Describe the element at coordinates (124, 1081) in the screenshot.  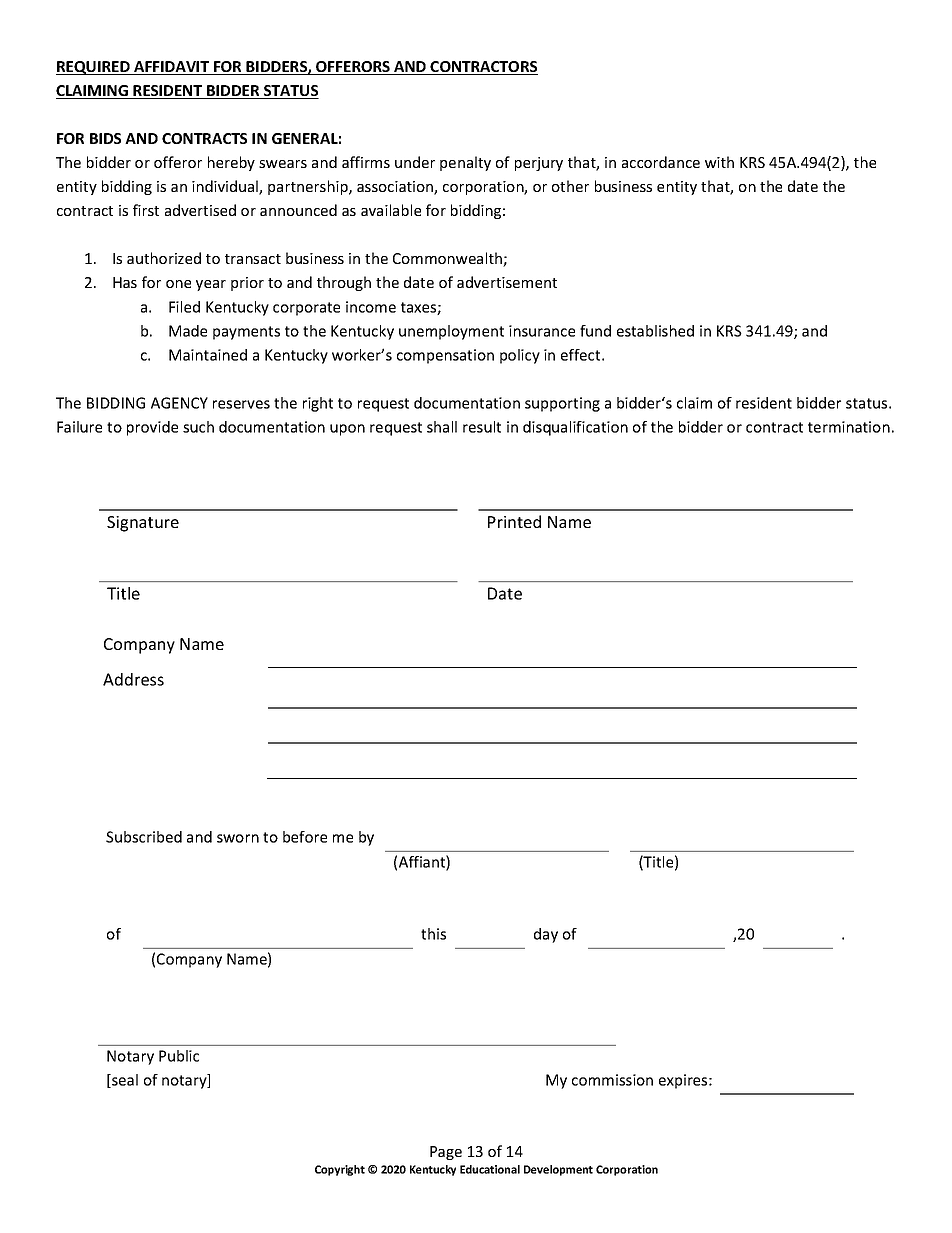
I see `seal` at that location.
